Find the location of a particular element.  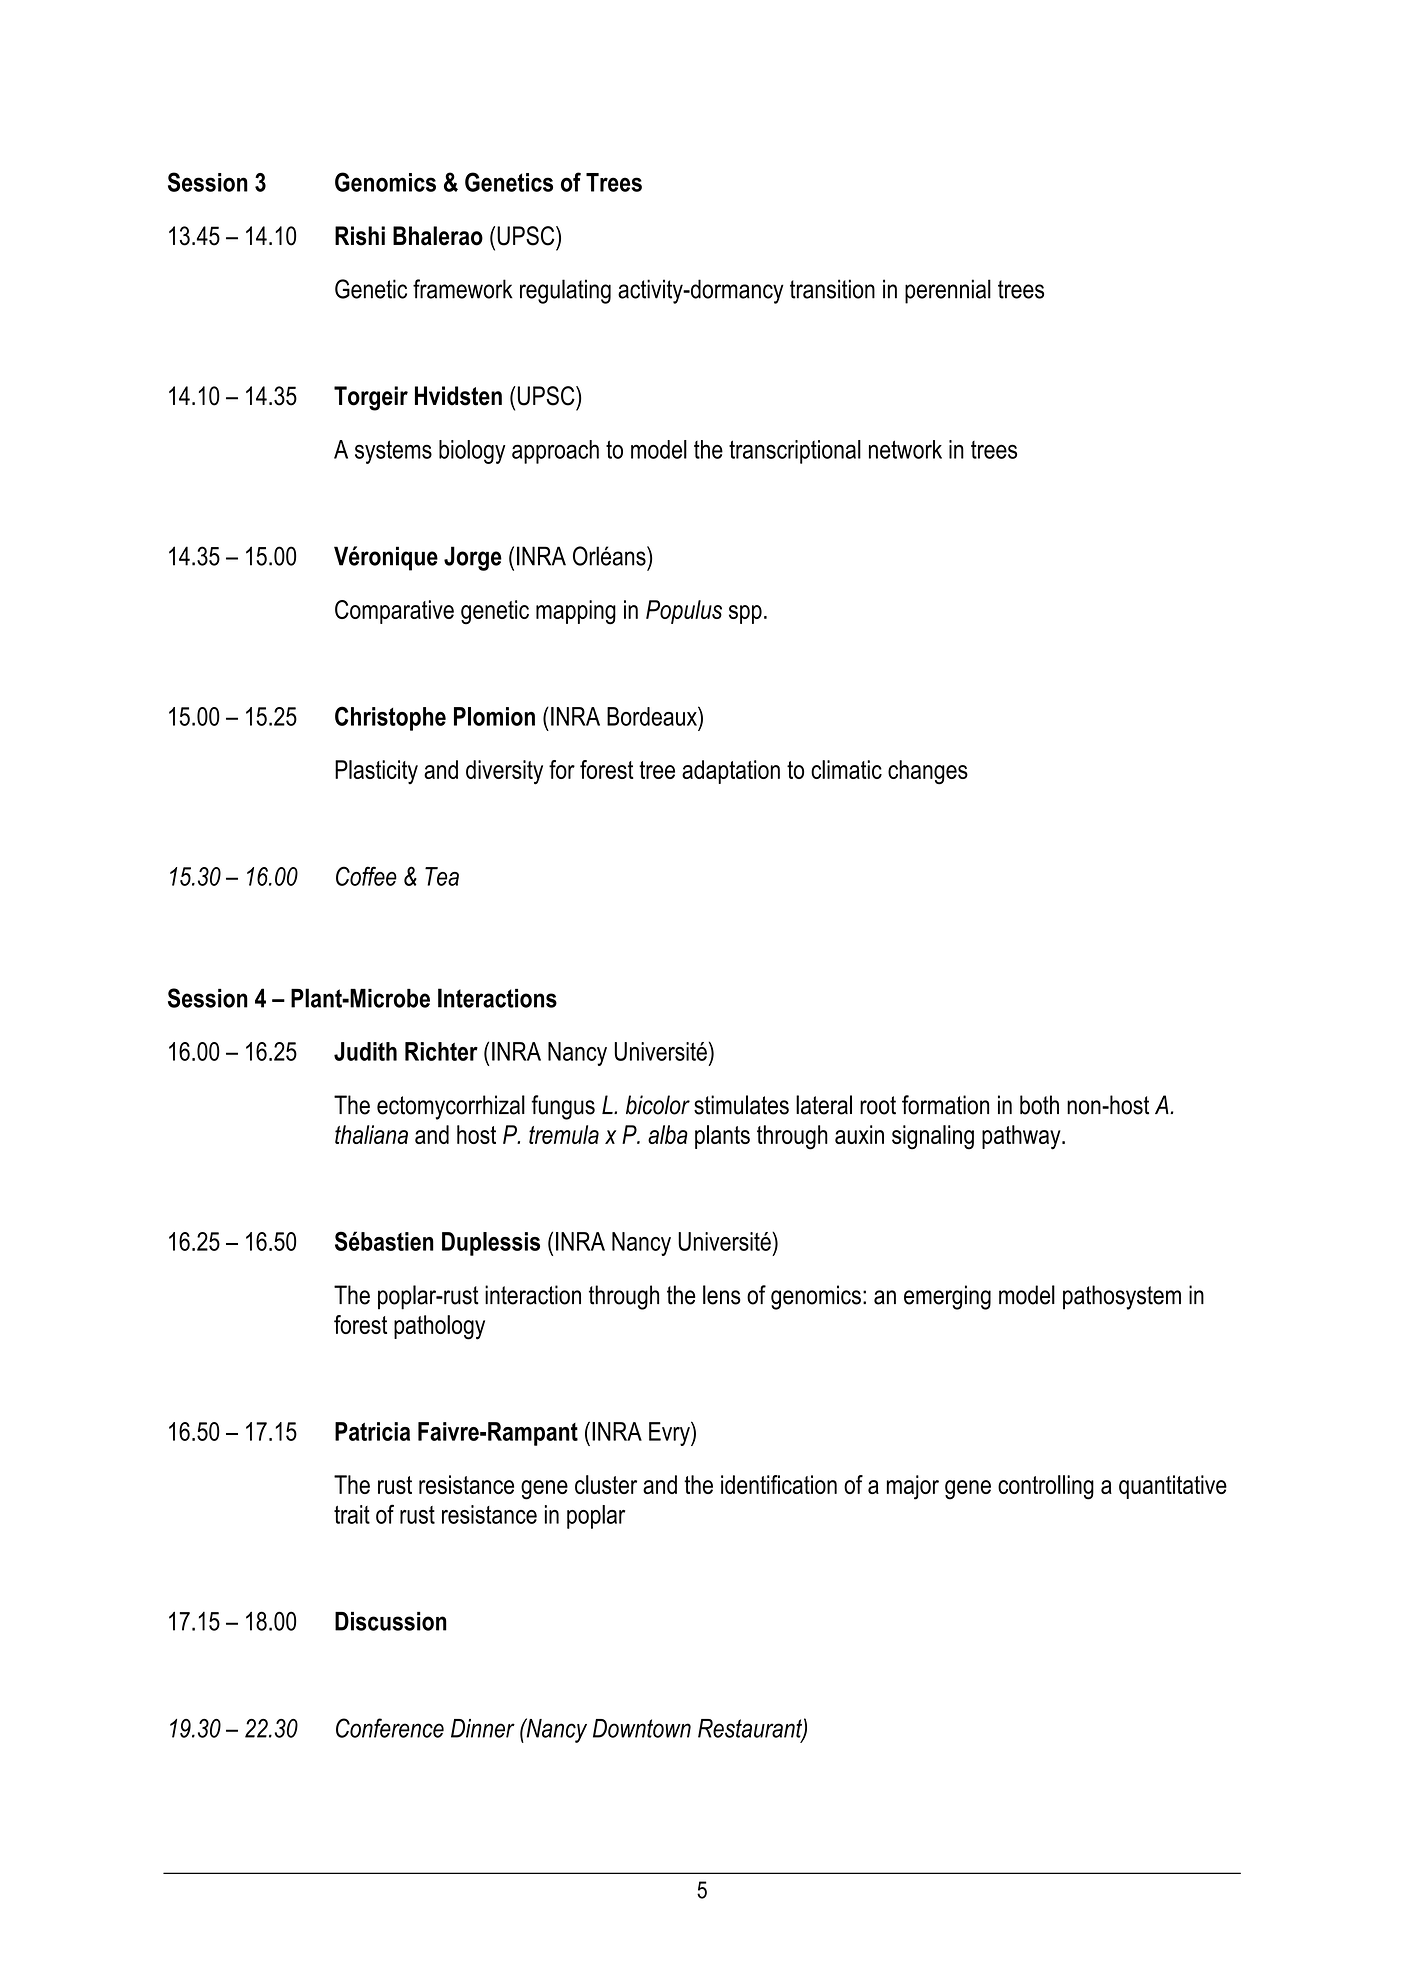

pathway is located at coordinates (1022, 1137).
